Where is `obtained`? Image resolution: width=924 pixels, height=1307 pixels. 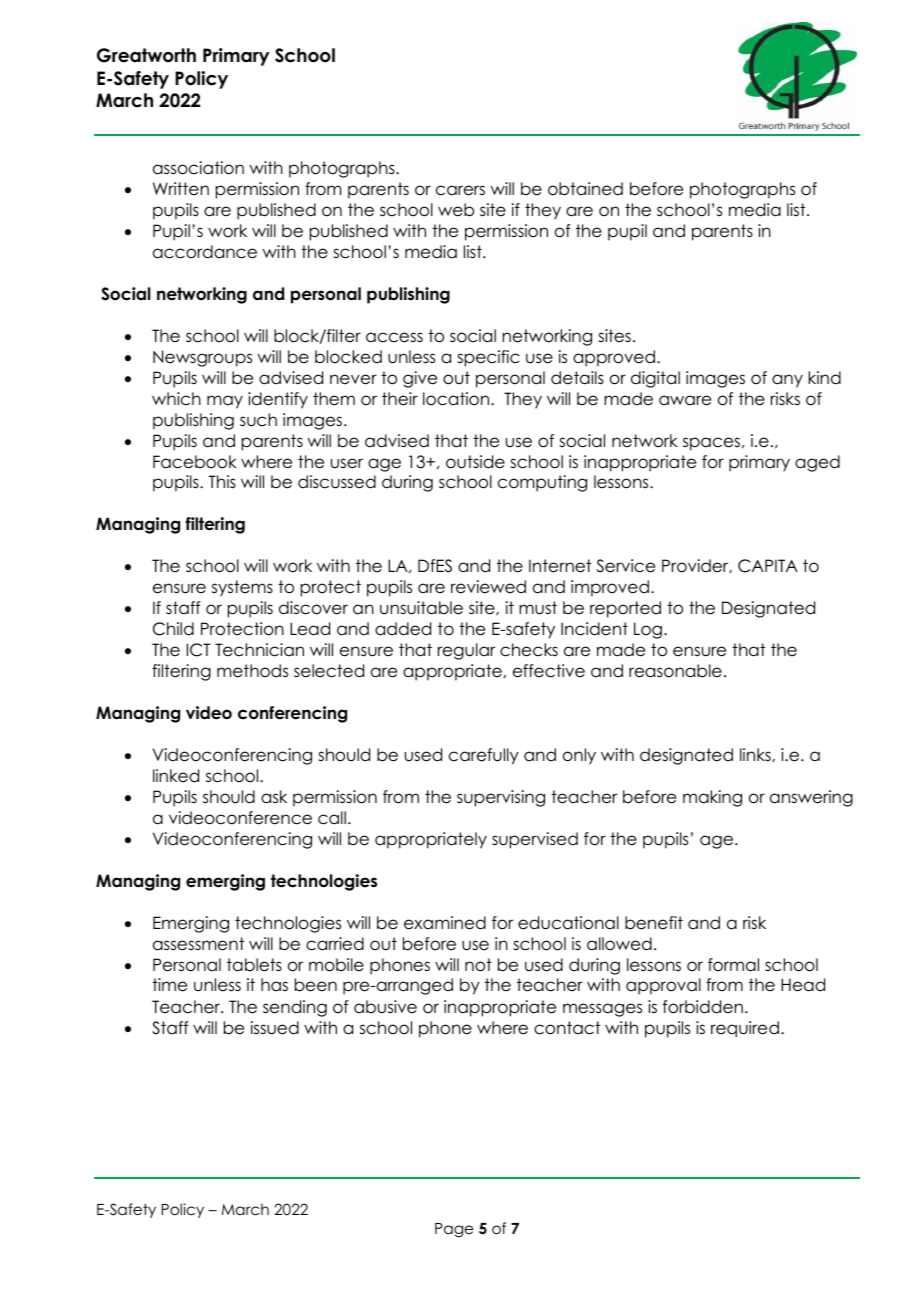 obtained is located at coordinates (585, 189).
